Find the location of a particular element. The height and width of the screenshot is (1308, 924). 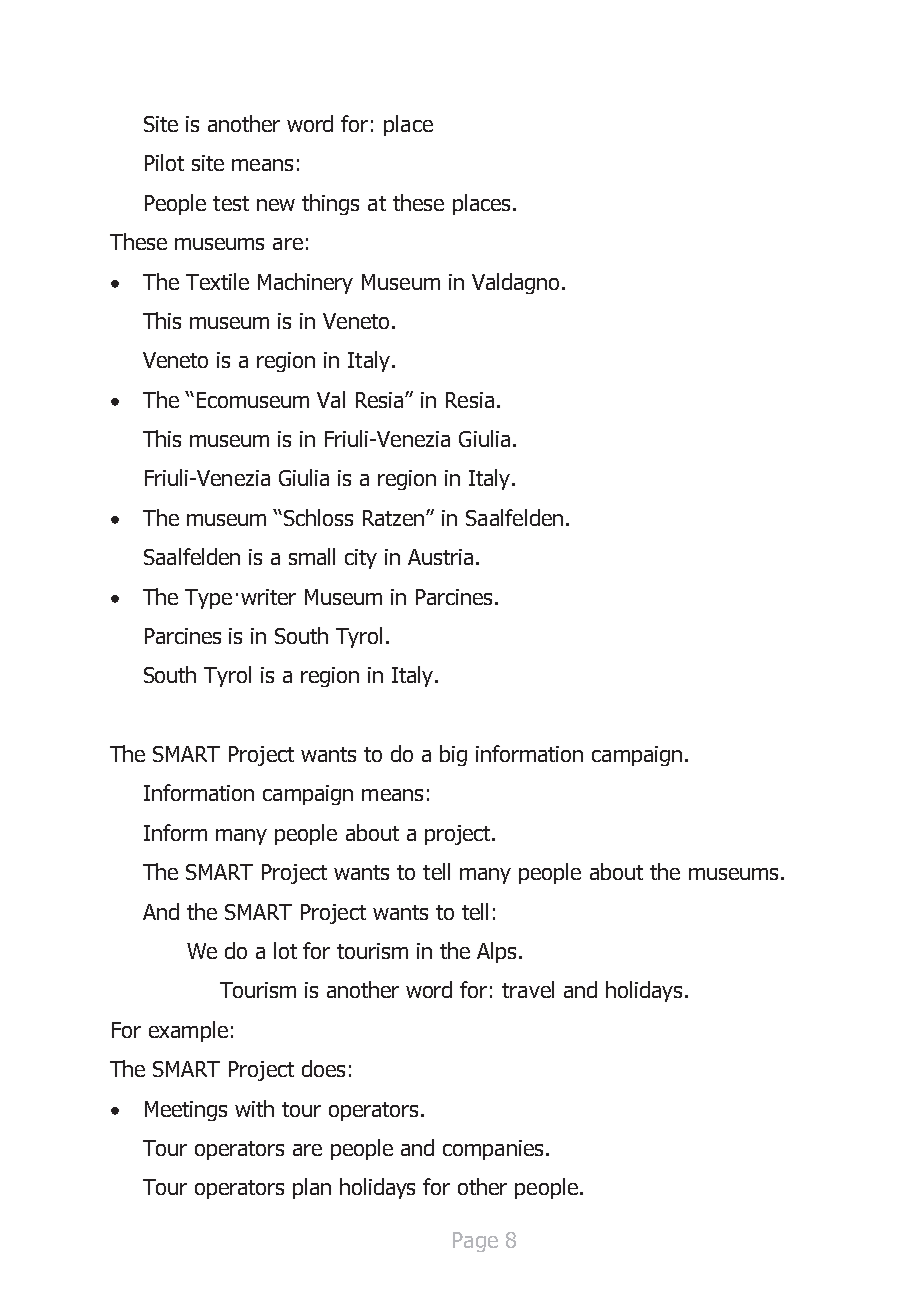

Machinery is located at coordinates (305, 283).
